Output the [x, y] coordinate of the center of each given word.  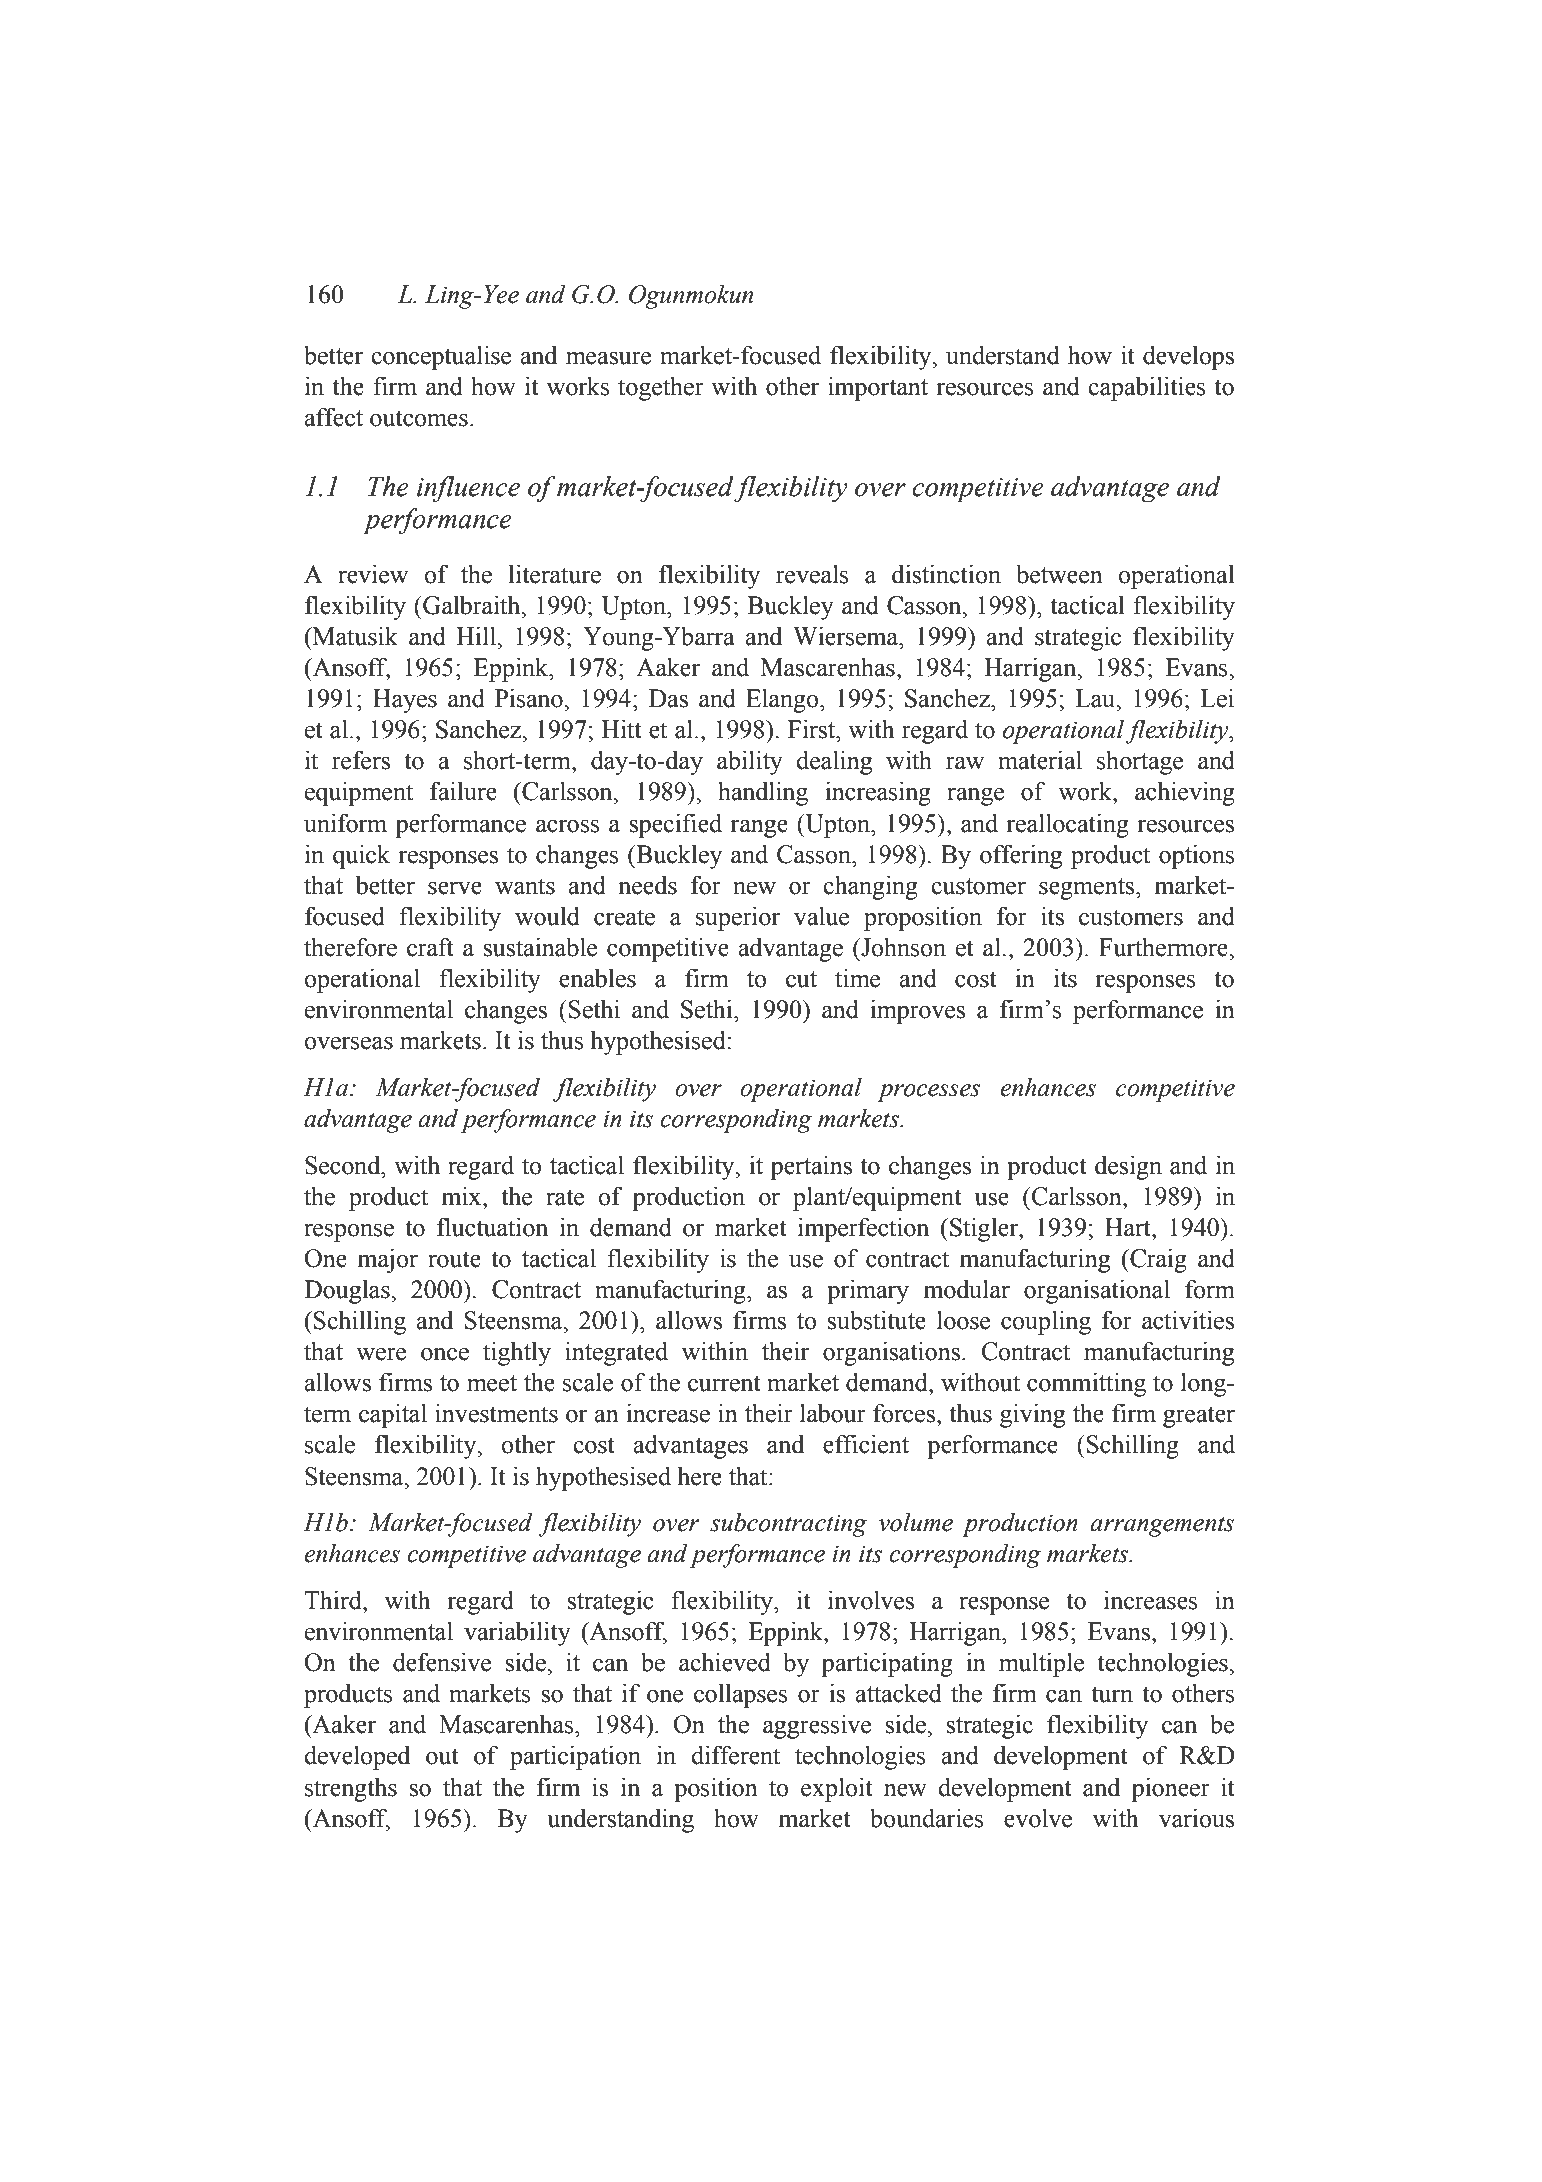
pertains [811, 1168]
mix [463, 1196]
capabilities [1147, 388]
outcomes [419, 418]
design [1128, 1168]
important [878, 389]
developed [357, 1758]
